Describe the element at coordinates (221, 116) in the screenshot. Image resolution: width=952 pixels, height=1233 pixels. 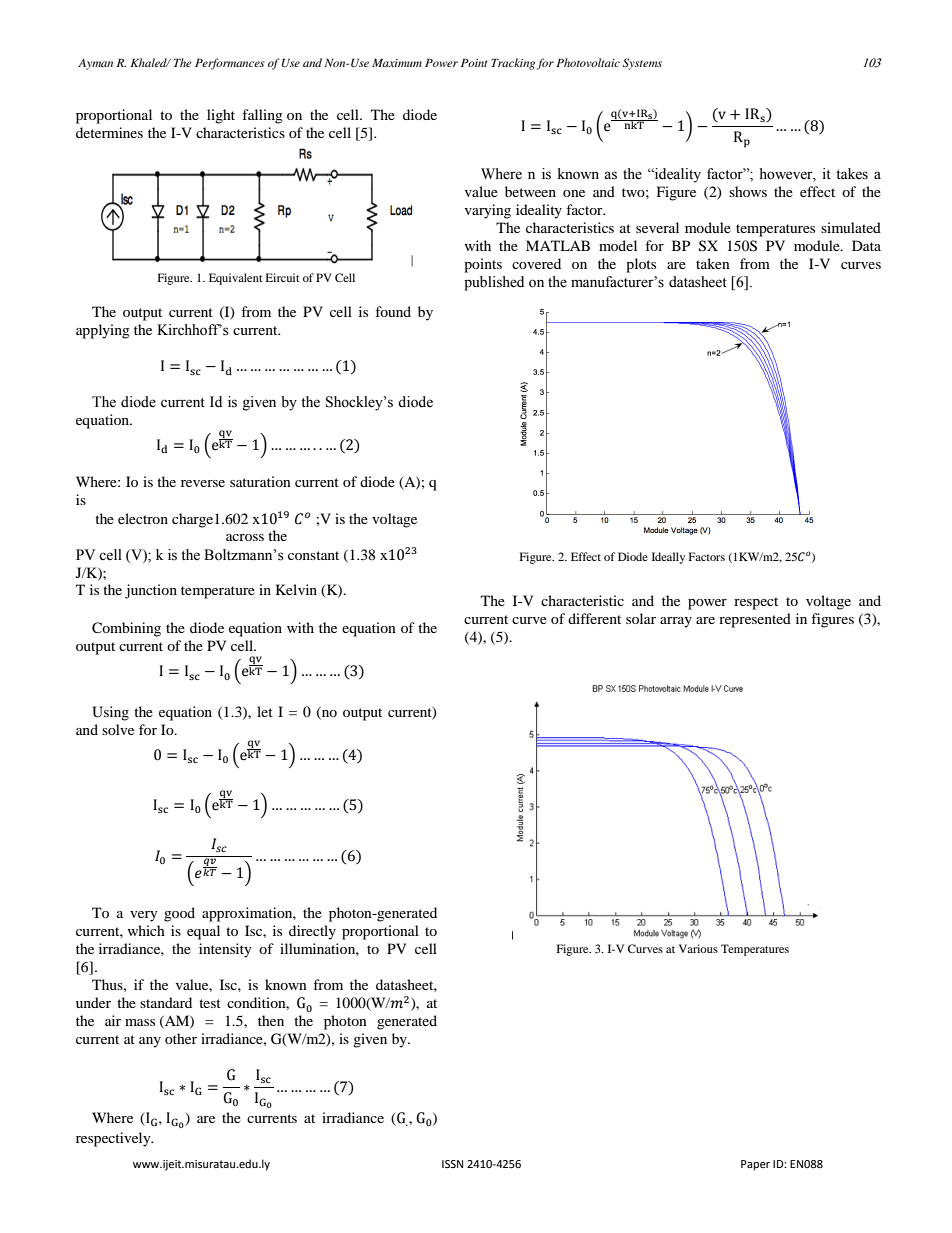
I see `light` at that location.
